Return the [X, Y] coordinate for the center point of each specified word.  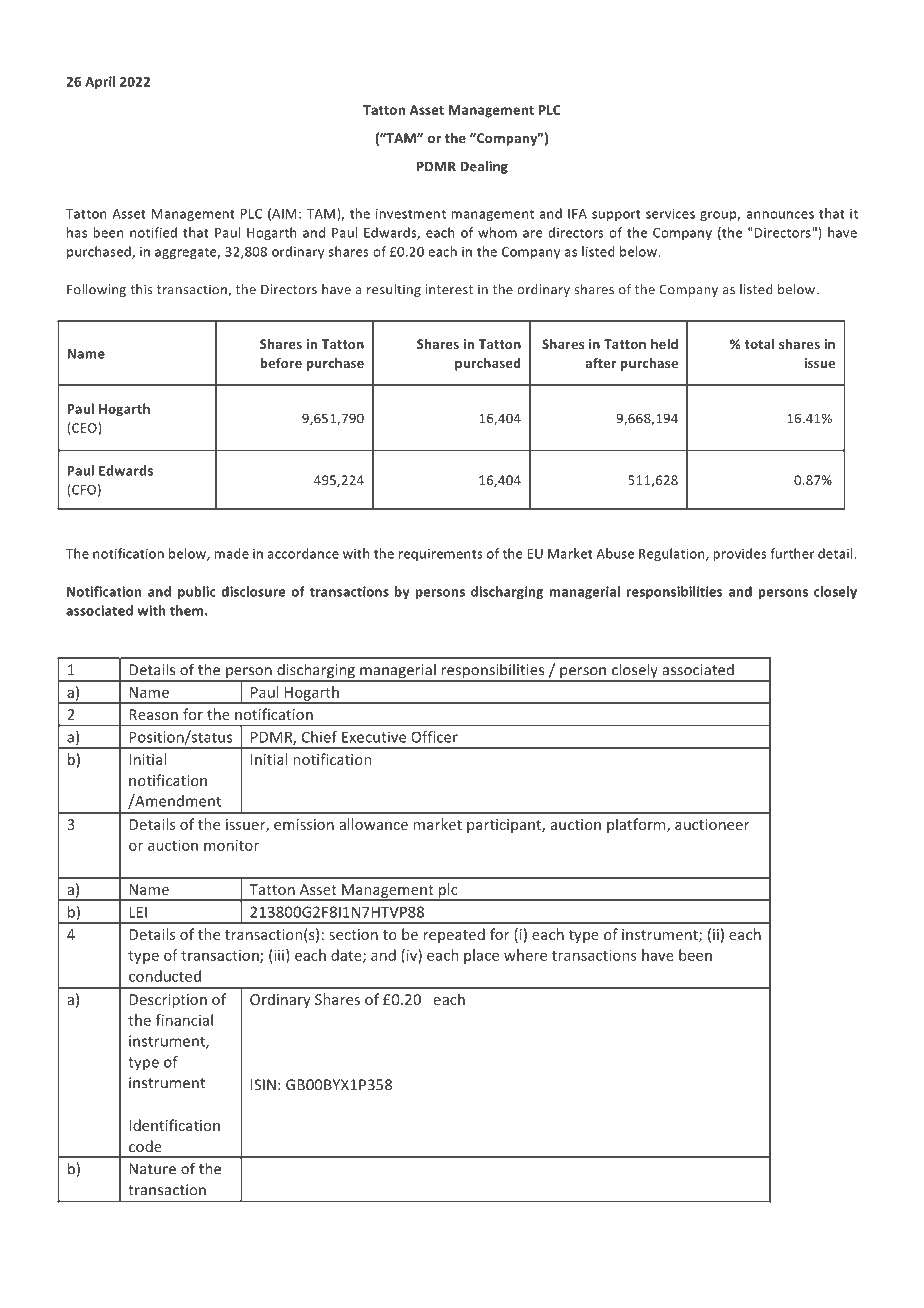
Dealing [484, 167]
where [525, 955]
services [670, 214]
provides [740, 554]
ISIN [263, 1085]
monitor [231, 845]
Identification [174, 1125]
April [100, 82]
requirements [441, 555]
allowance [373, 824]
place [481, 956]
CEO [84, 428]
